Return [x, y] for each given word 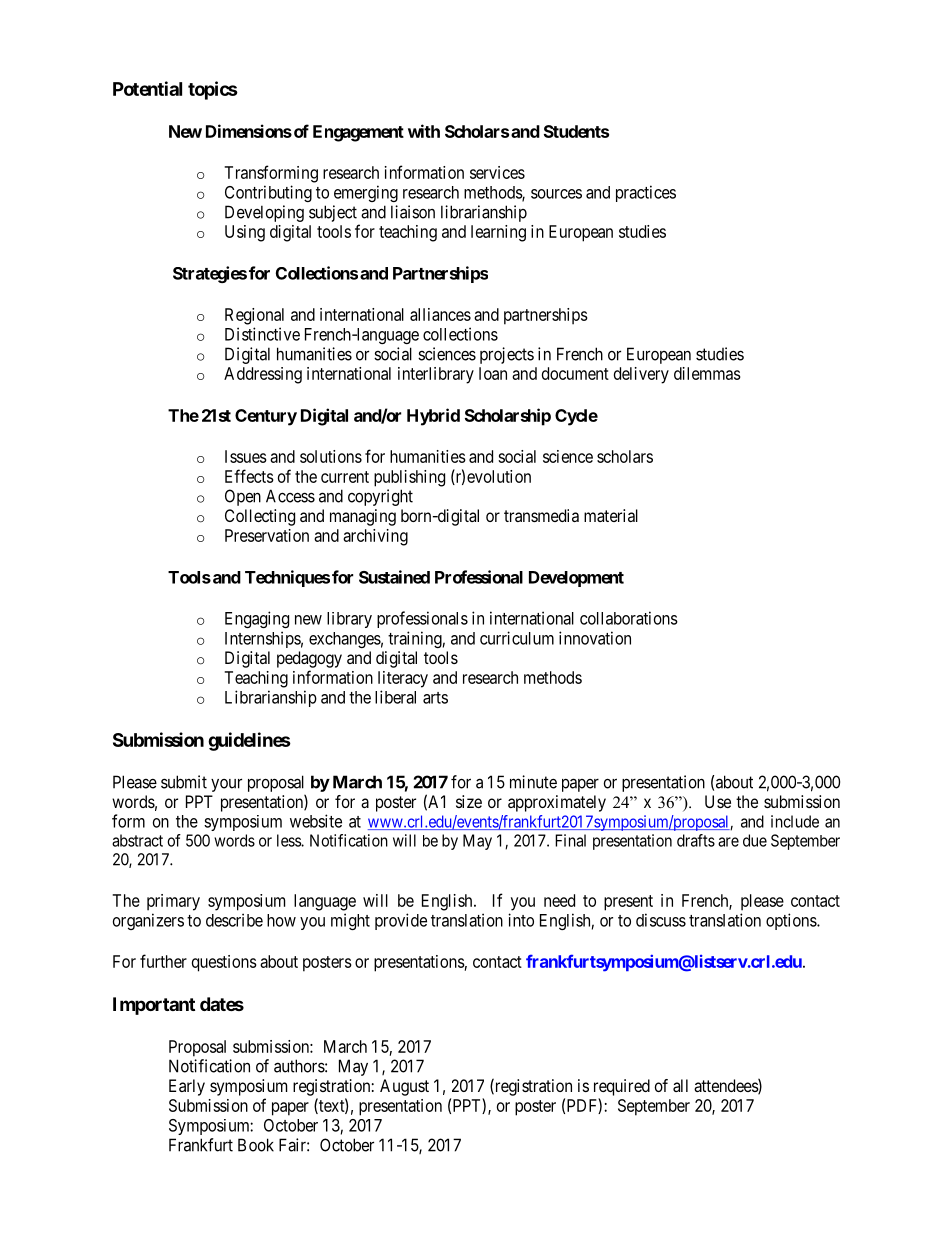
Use [718, 801]
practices [646, 193]
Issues [246, 456]
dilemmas [707, 373]
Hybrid [433, 417]
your [226, 785]
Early [187, 1087]
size [469, 801]
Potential [147, 88]
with [424, 131]
